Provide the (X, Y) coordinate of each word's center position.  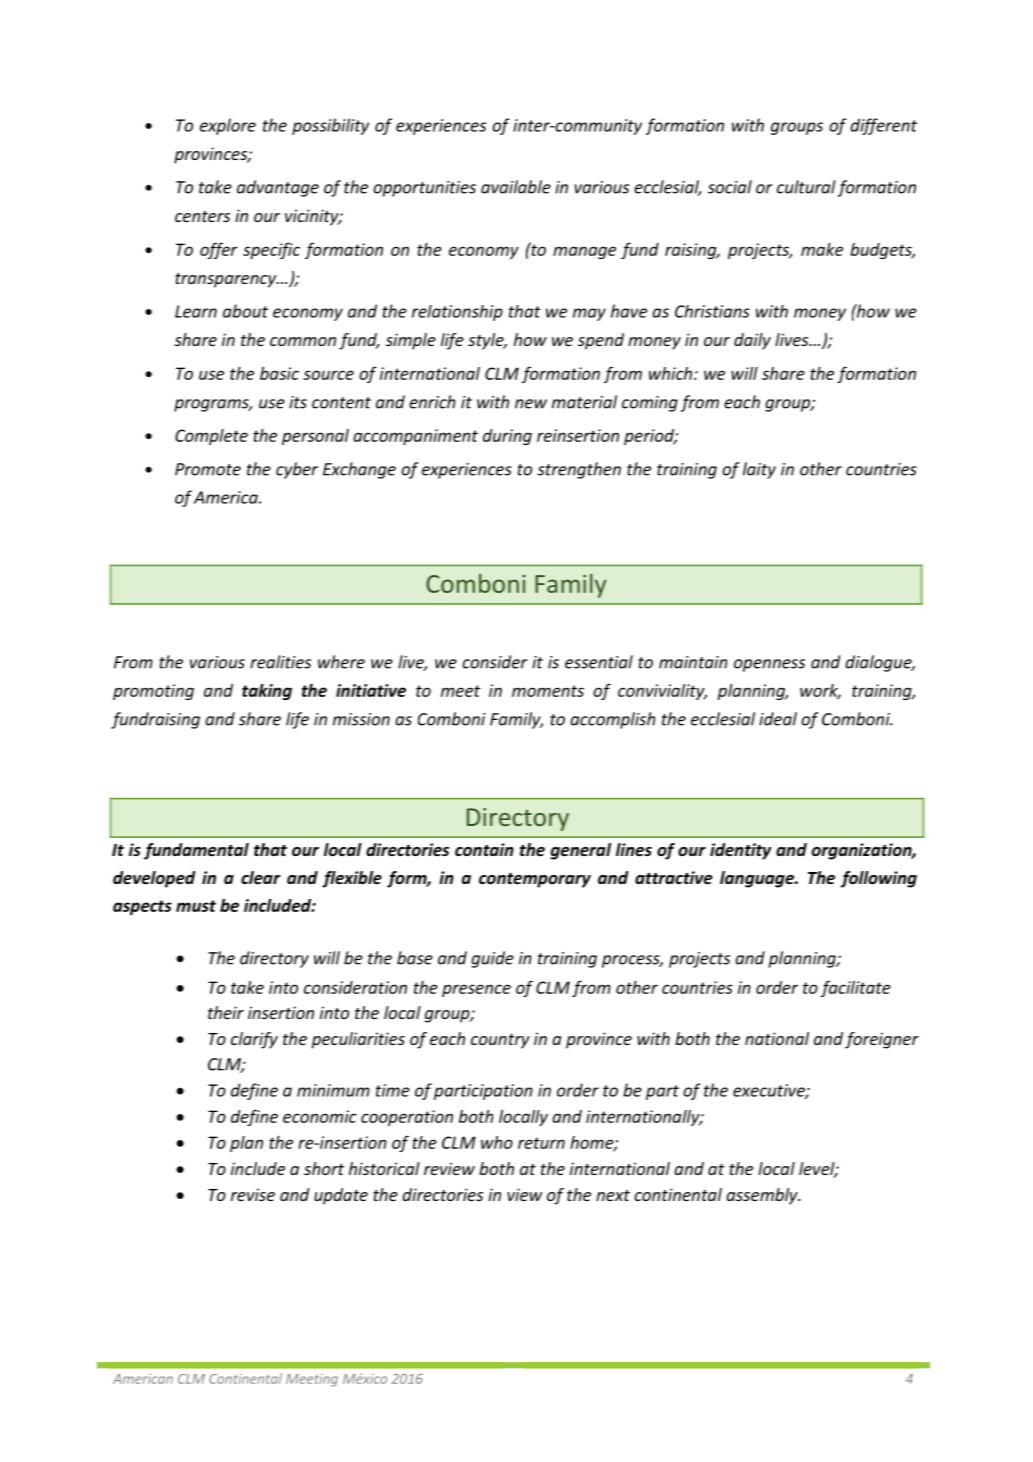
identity (741, 851)
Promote (208, 469)
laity (759, 470)
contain (484, 849)
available (516, 187)
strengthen (579, 470)
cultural (806, 187)
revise (253, 1194)
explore (228, 126)
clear (261, 878)
